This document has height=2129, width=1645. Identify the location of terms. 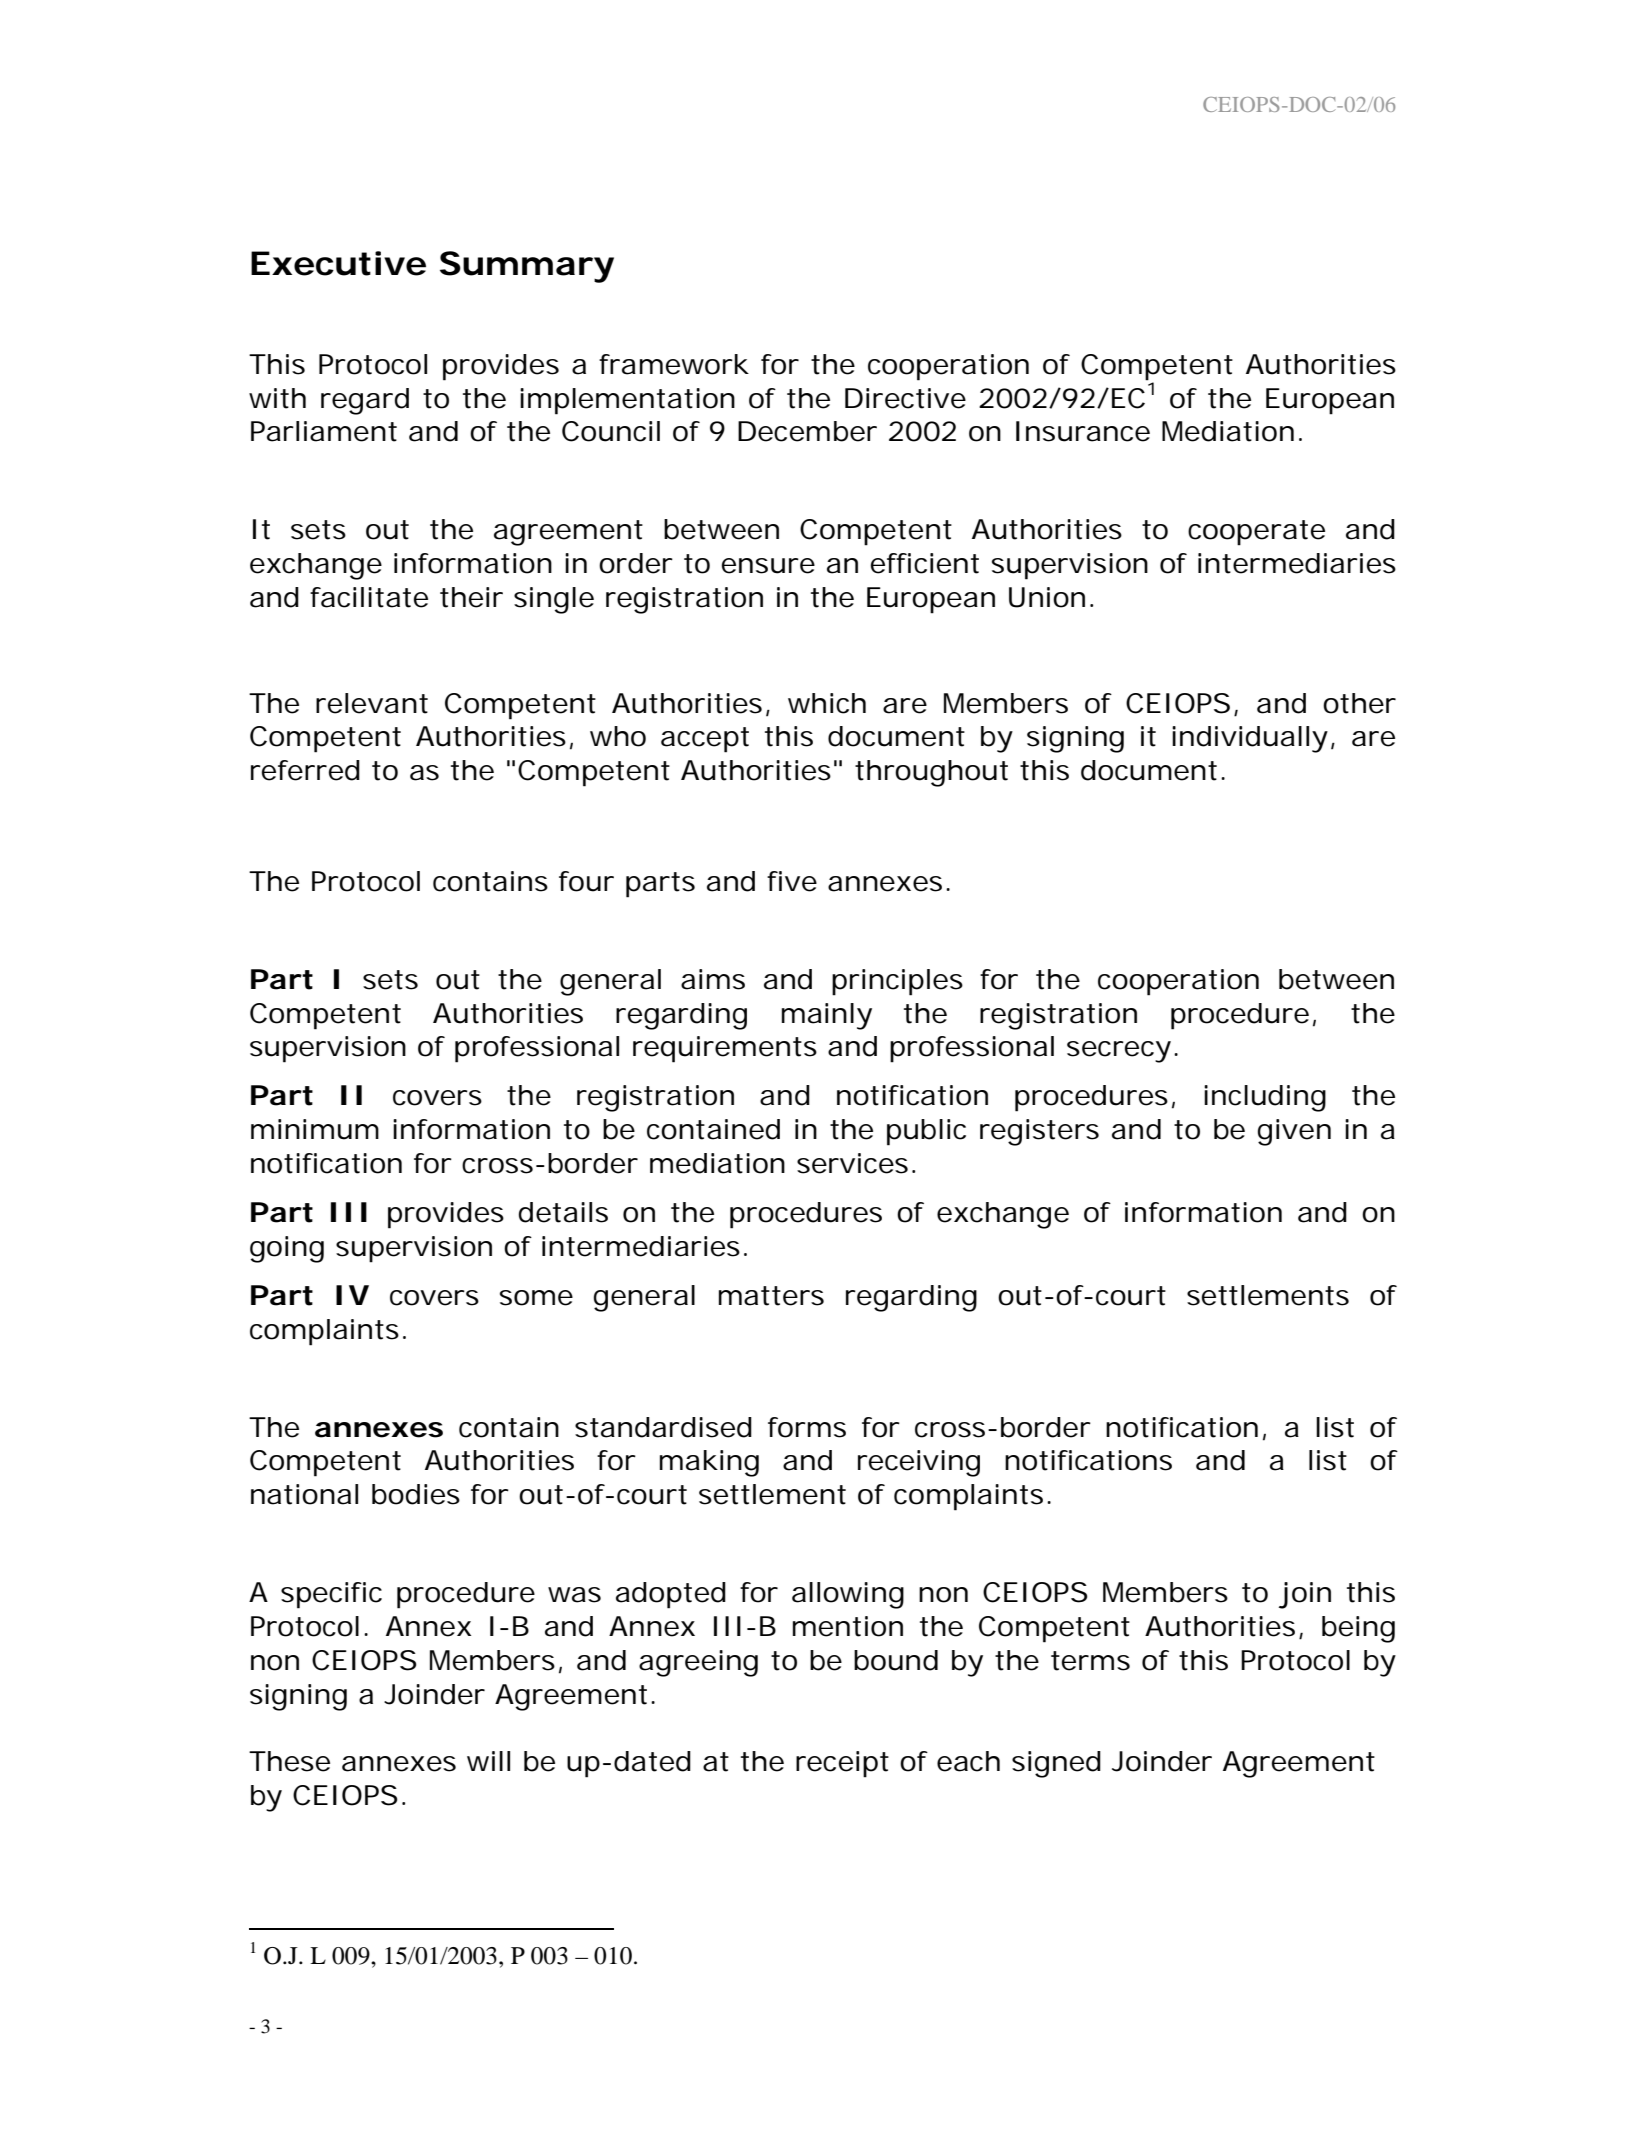
(1090, 1661).
